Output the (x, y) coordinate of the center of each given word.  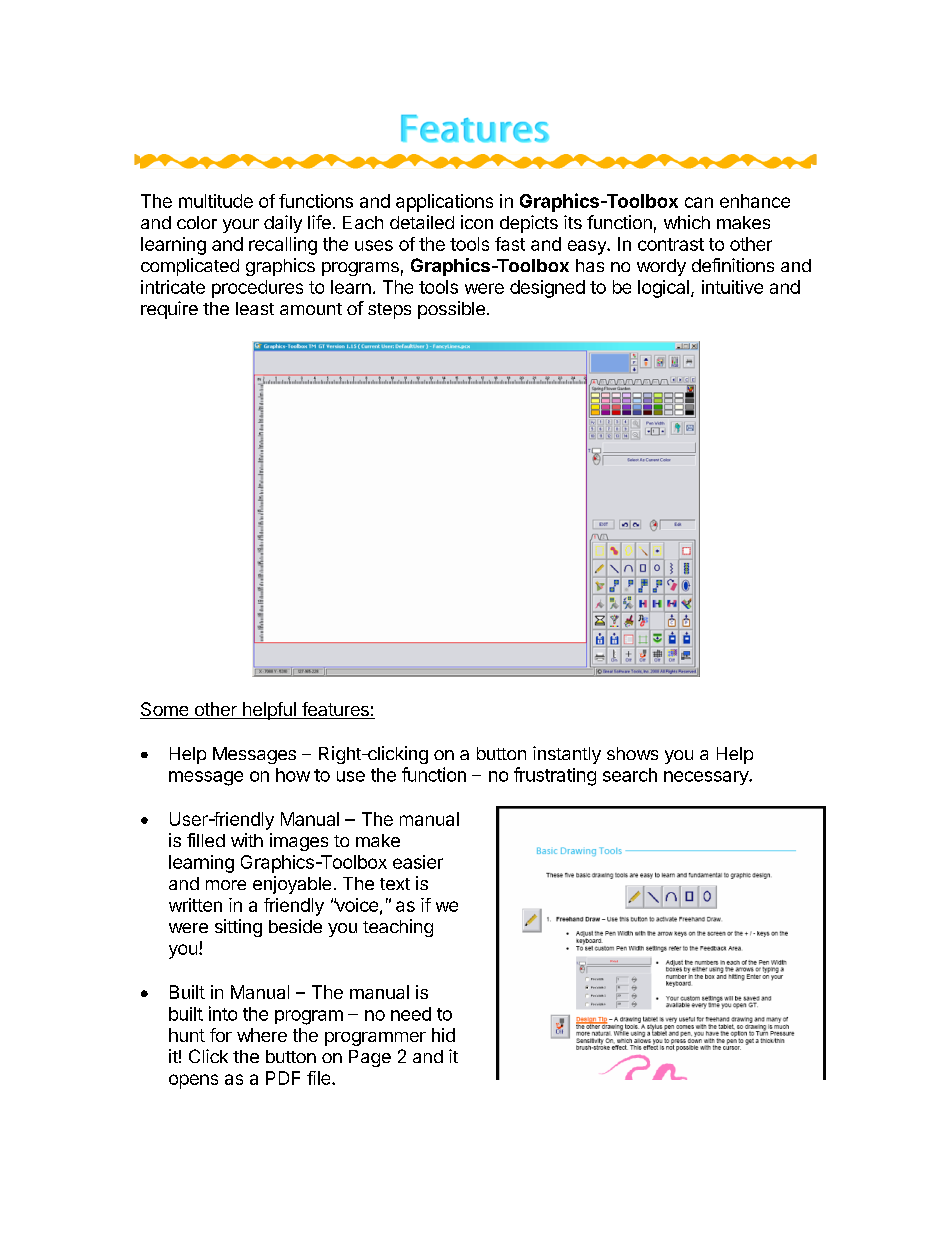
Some (165, 710)
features (335, 710)
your (241, 226)
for (221, 1035)
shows (632, 753)
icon (477, 222)
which (687, 222)
